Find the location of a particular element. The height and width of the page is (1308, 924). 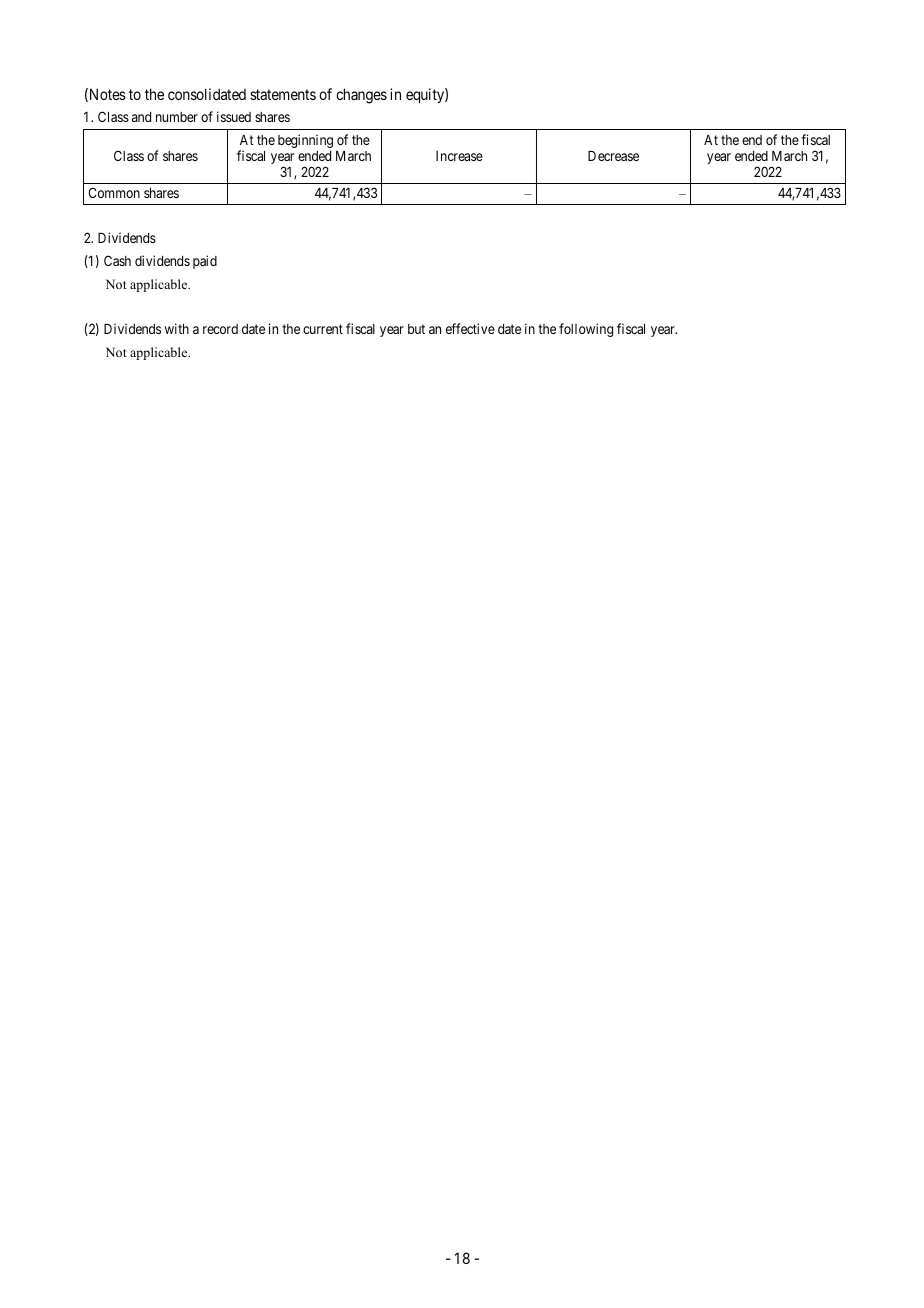

Increase is located at coordinates (459, 156).
